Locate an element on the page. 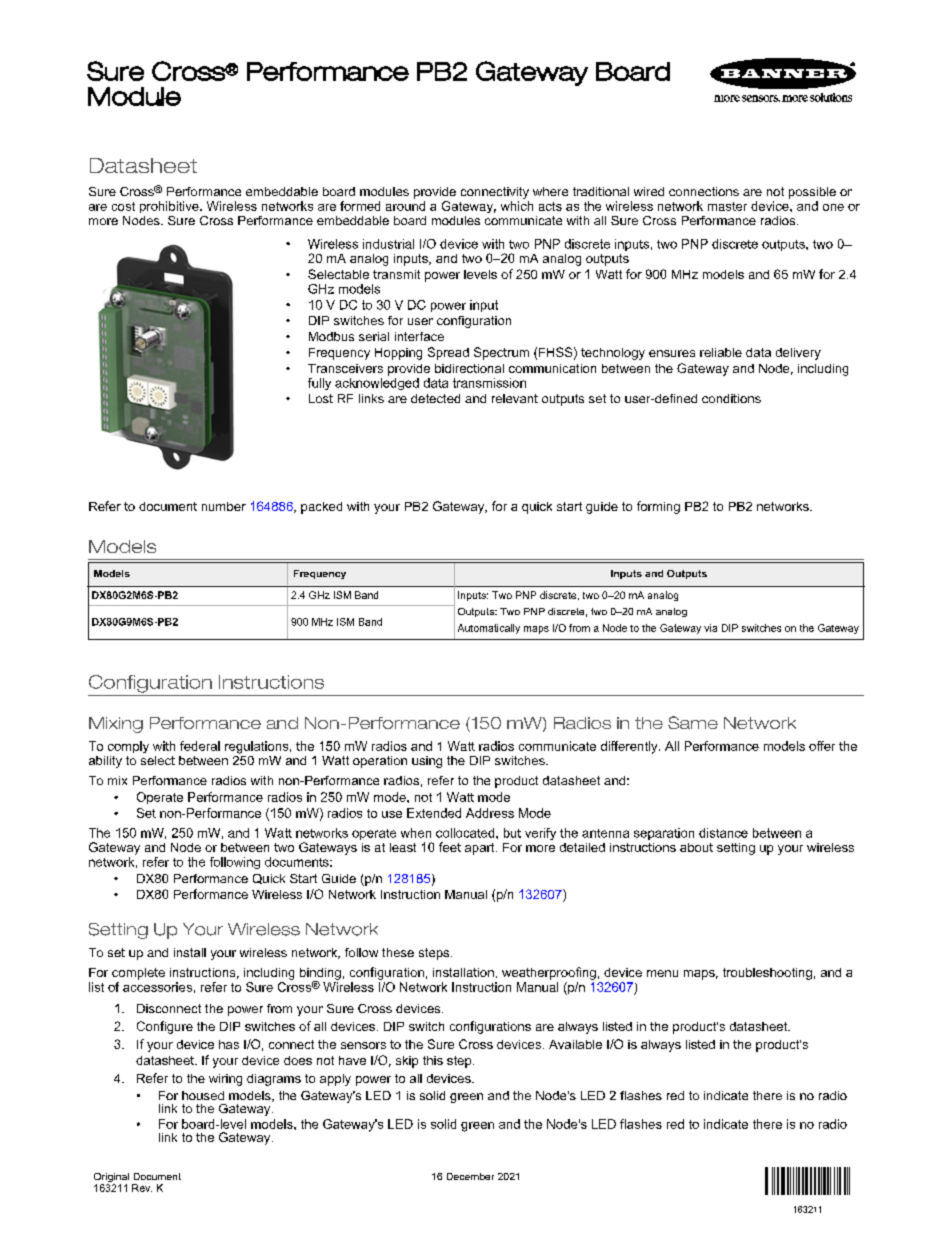  accessories is located at coordinates (157, 987).
